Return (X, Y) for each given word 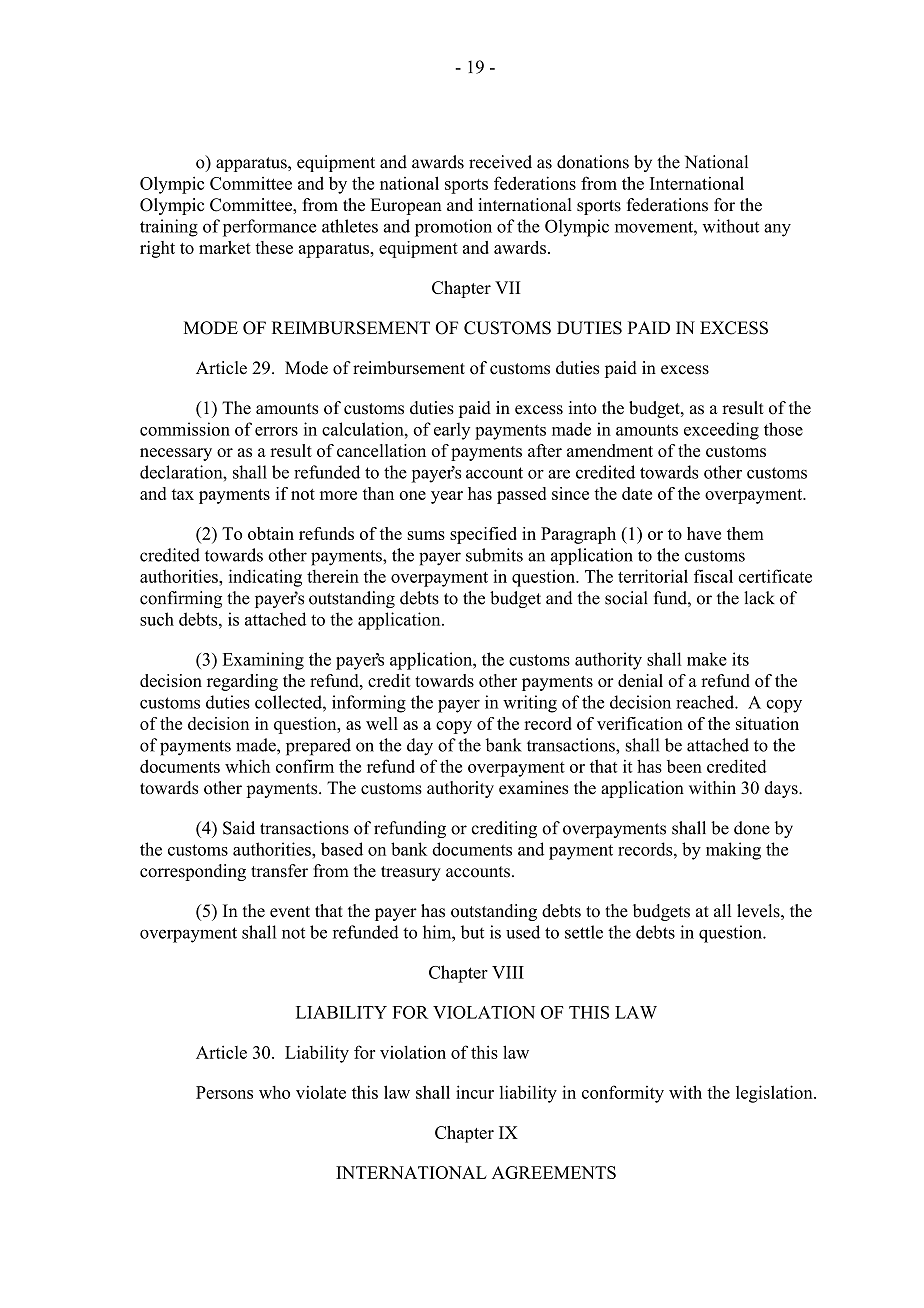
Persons (224, 1092)
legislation (775, 1094)
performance (269, 228)
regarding (242, 682)
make (707, 659)
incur (475, 1092)
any (777, 230)
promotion (453, 228)
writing (530, 704)
